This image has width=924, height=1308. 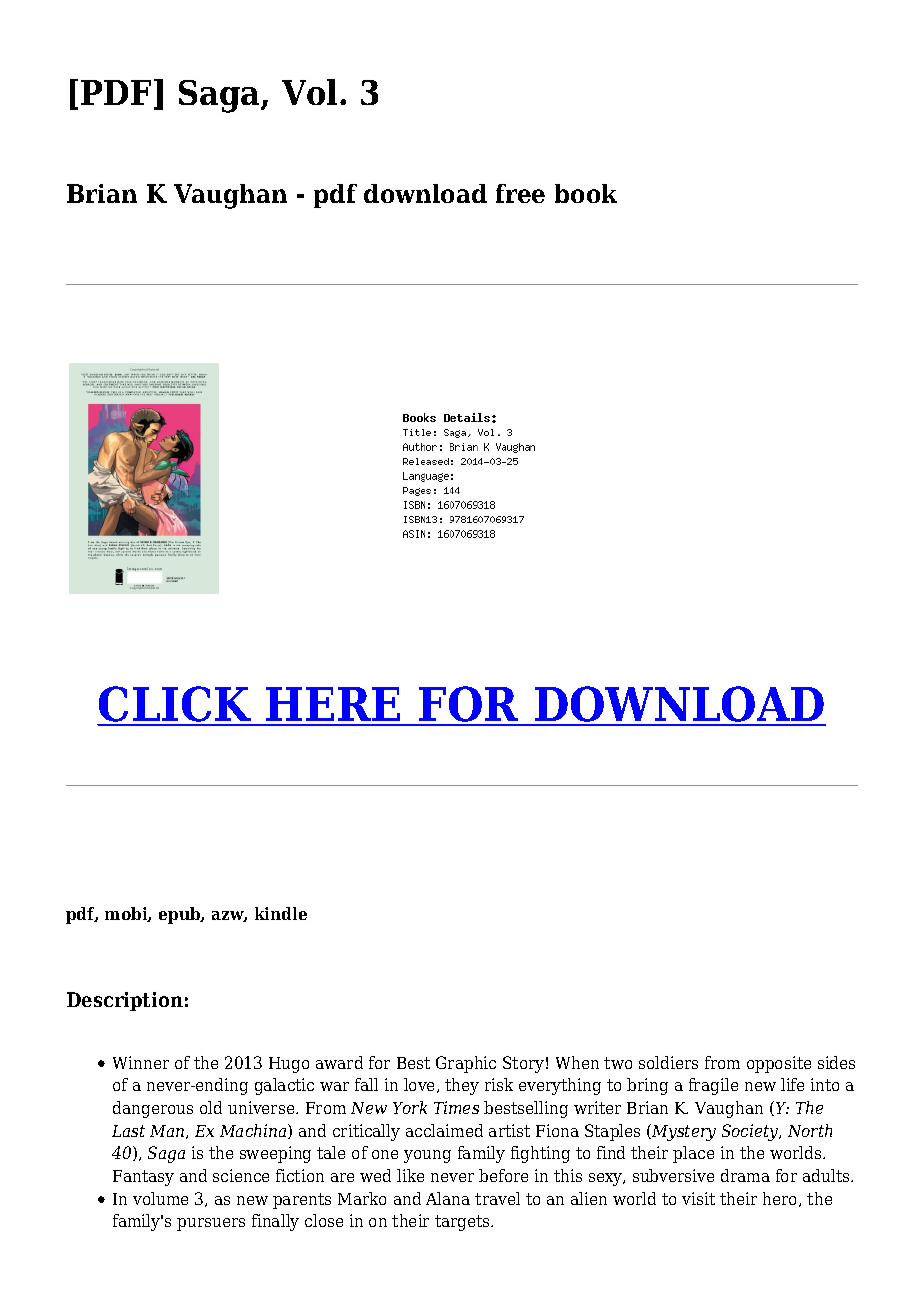 I want to click on soldiers, so click(x=668, y=1062).
